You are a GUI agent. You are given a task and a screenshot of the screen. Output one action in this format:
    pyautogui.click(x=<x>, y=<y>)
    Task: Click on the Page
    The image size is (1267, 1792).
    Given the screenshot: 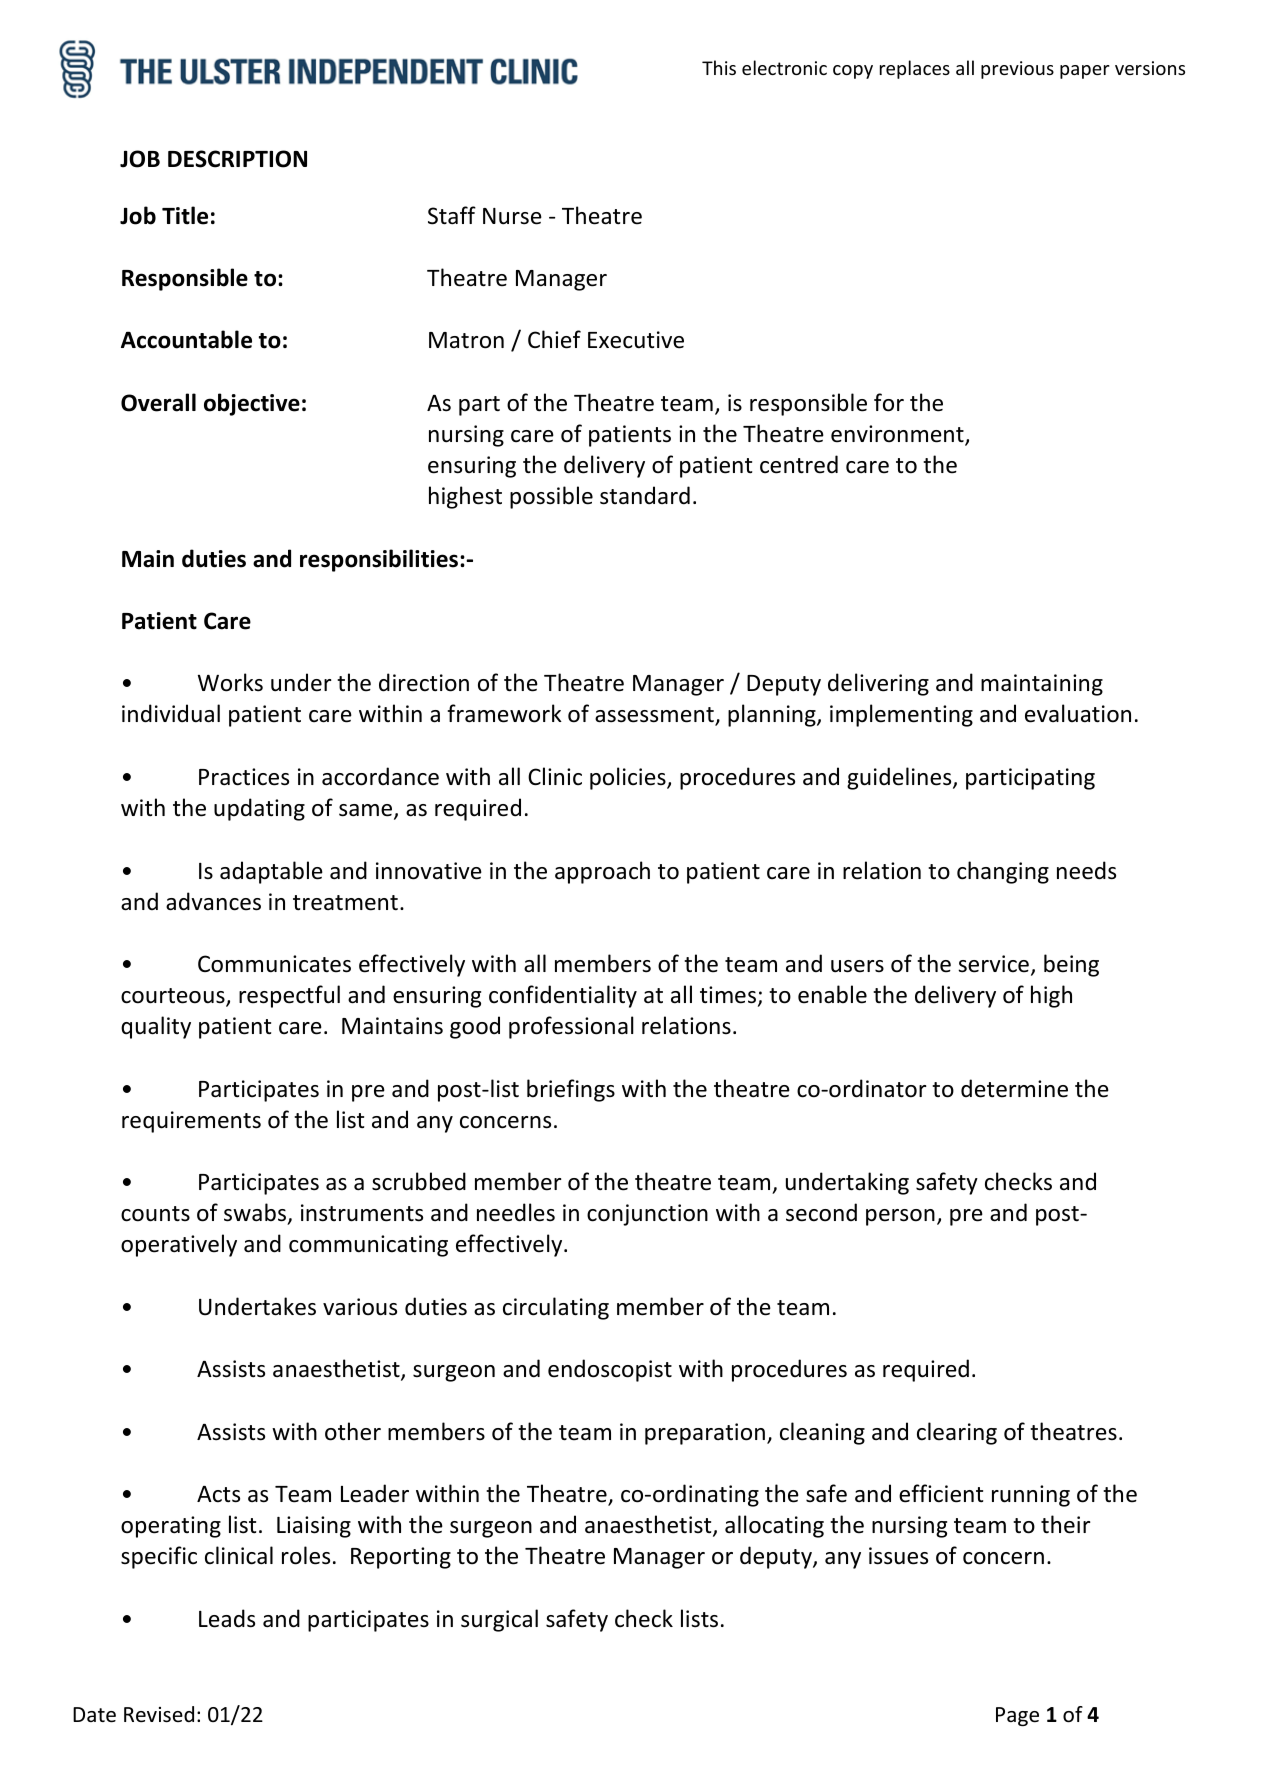 What is the action you would take?
    pyautogui.click(x=1017, y=1716)
